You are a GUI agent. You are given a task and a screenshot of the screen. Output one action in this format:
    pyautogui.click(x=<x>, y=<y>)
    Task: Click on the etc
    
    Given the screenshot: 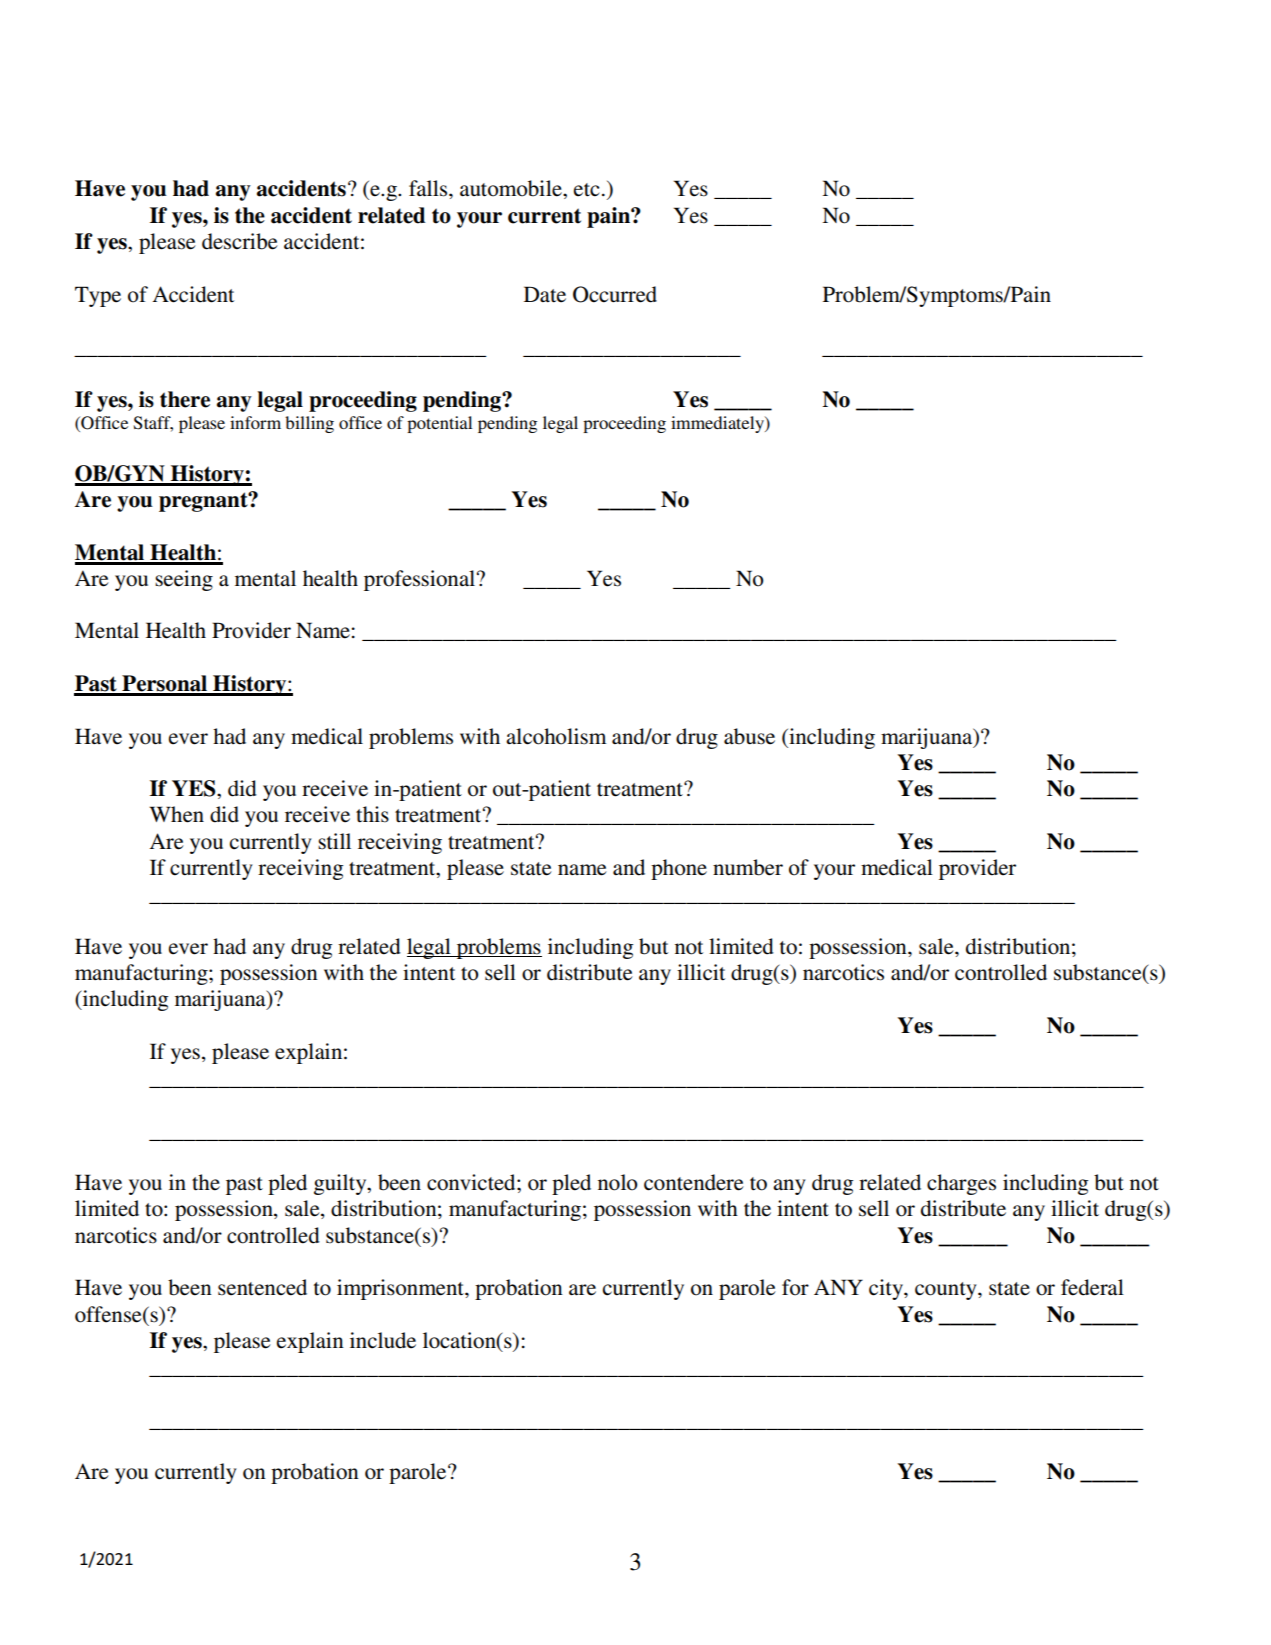 What is the action you would take?
    pyautogui.click(x=586, y=190)
